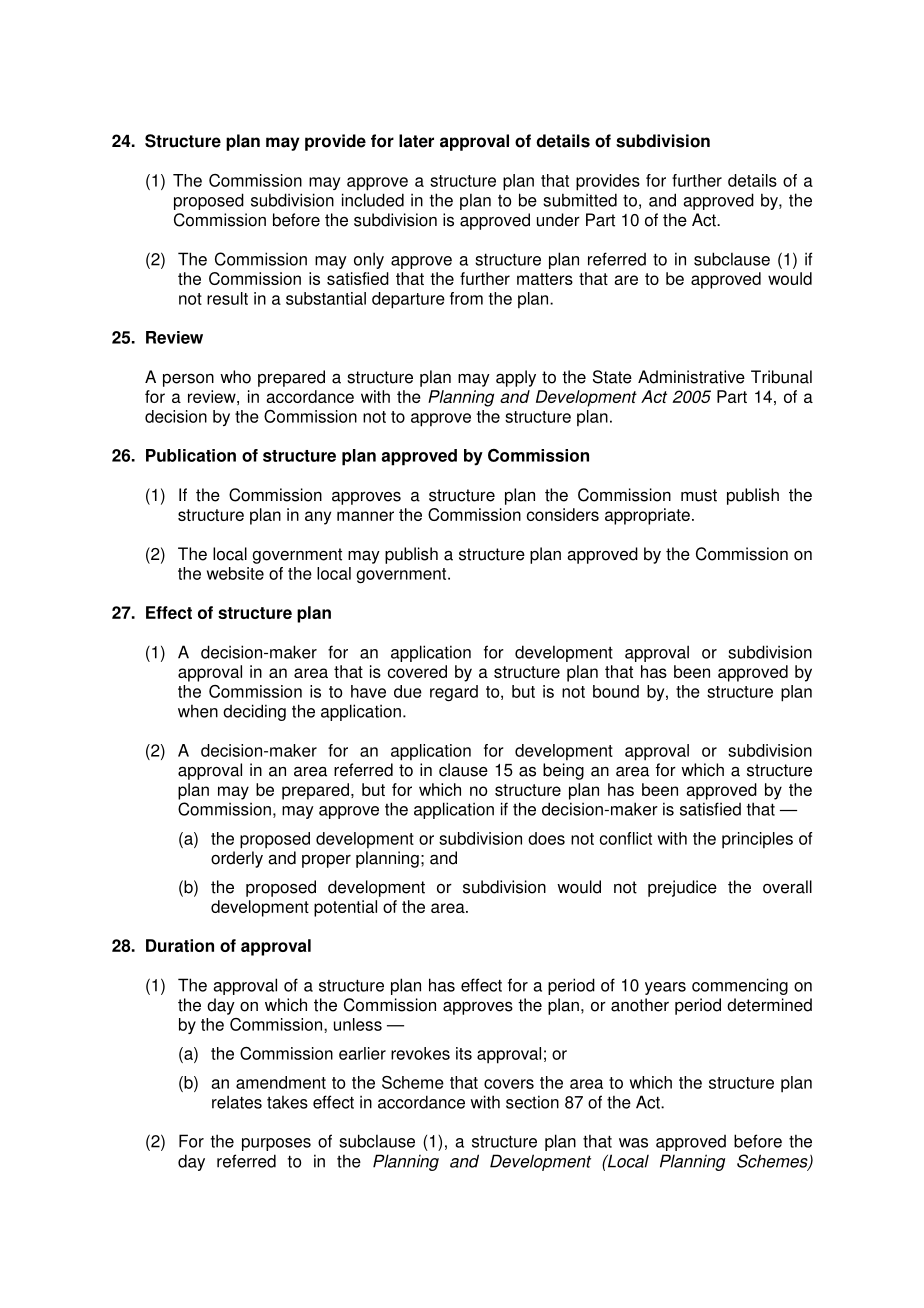  Describe the element at coordinates (699, 495) in the screenshot. I see `must` at that location.
